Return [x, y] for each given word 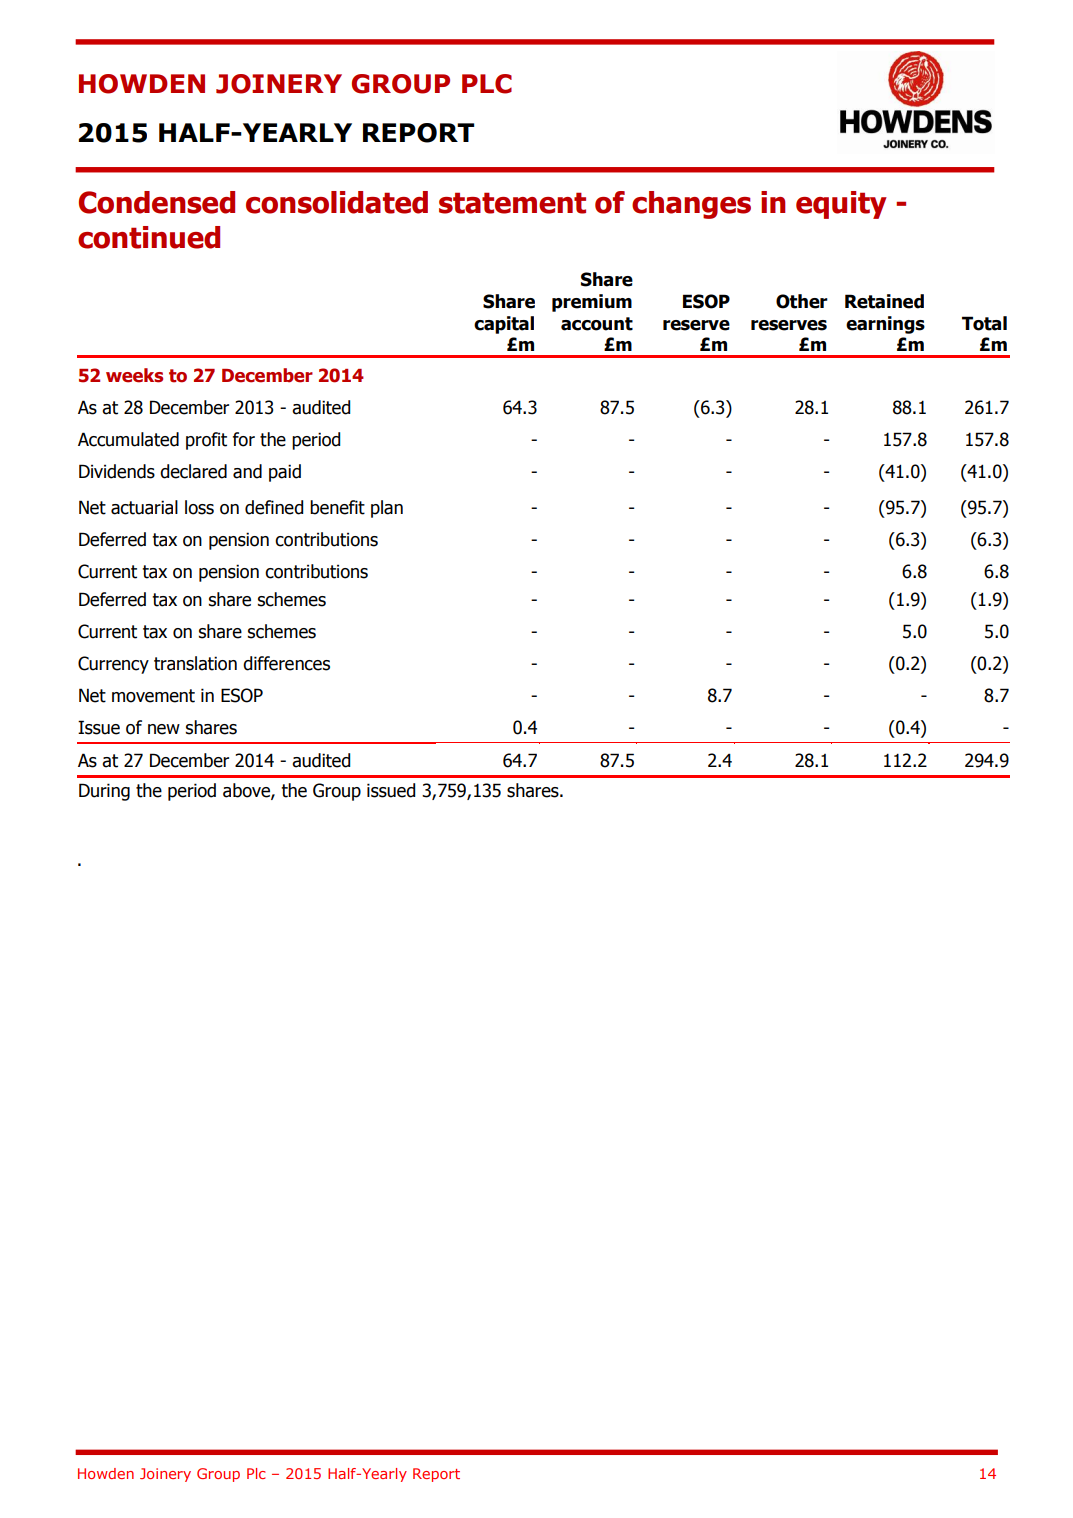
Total [984, 323]
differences [286, 663]
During [104, 792]
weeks [134, 375]
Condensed [157, 202]
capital [504, 325]
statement [512, 203]
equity [841, 205]
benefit [337, 507]
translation [195, 663]
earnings [885, 325]
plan [387, 509]
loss [199, 507]
